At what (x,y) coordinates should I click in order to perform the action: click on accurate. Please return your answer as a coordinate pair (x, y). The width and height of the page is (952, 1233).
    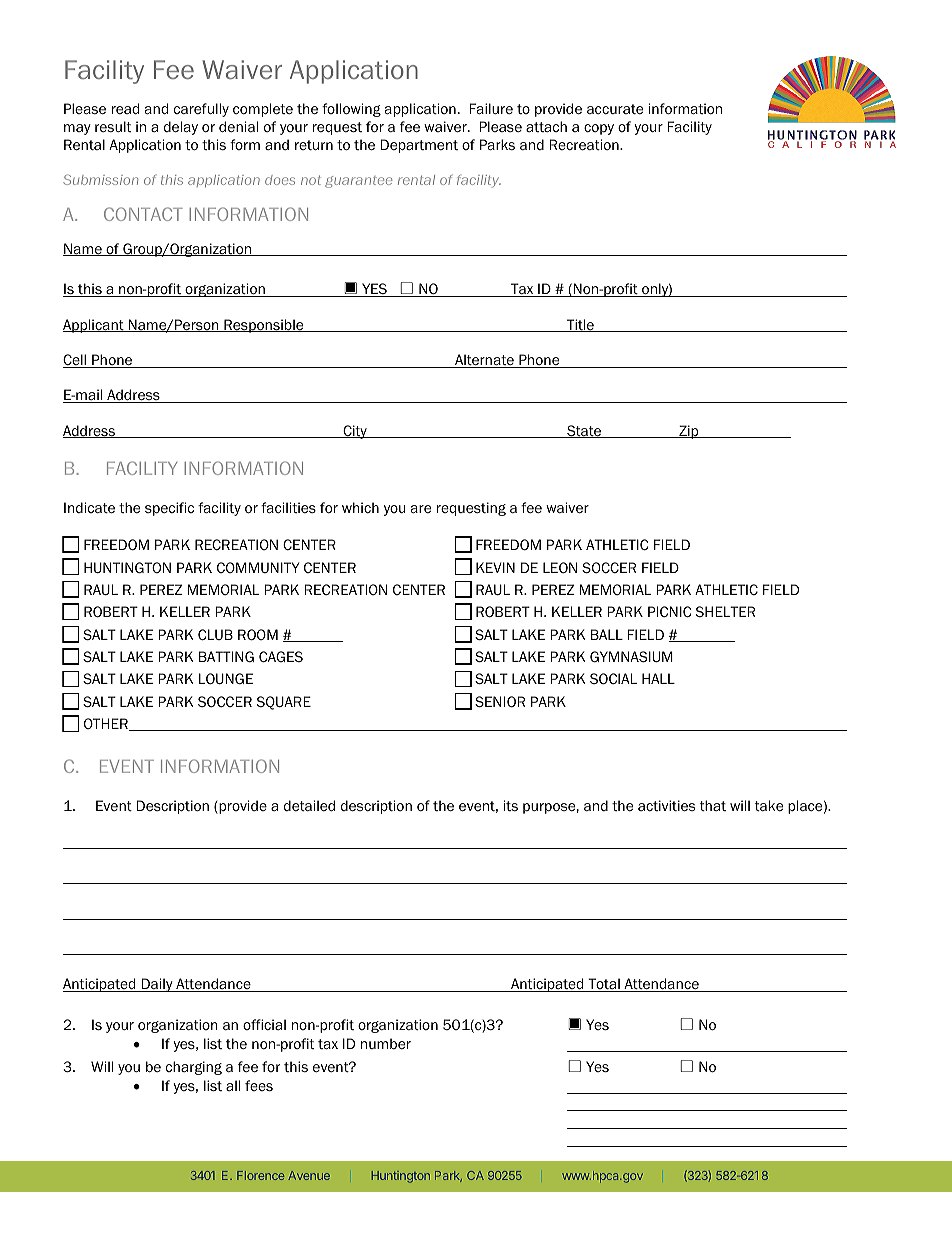
    Looking at the image, I should click on (615, 109).
